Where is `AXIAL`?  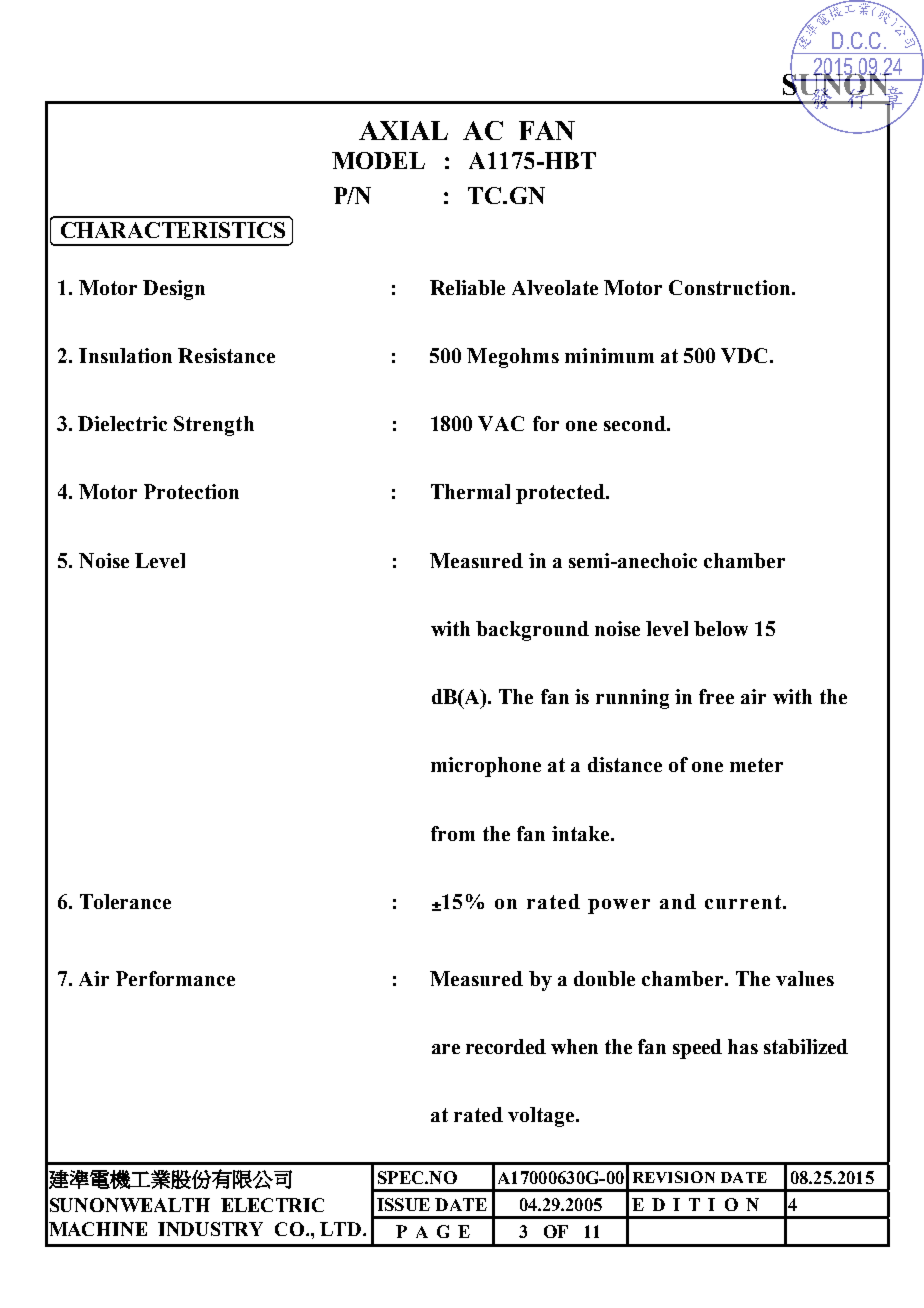 AXIAL is located at coordinates (403, 130).
